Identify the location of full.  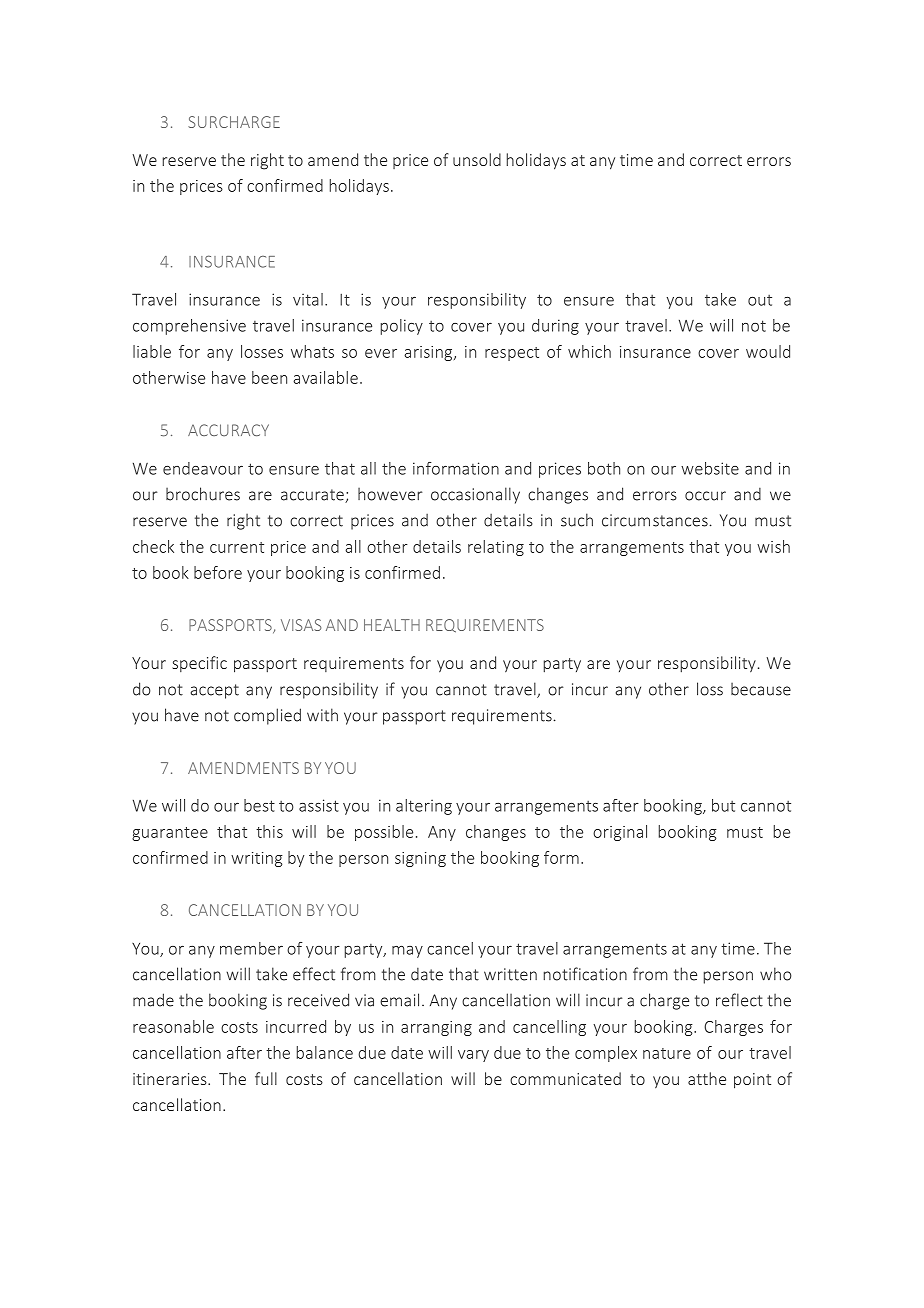
(266, 1078).
